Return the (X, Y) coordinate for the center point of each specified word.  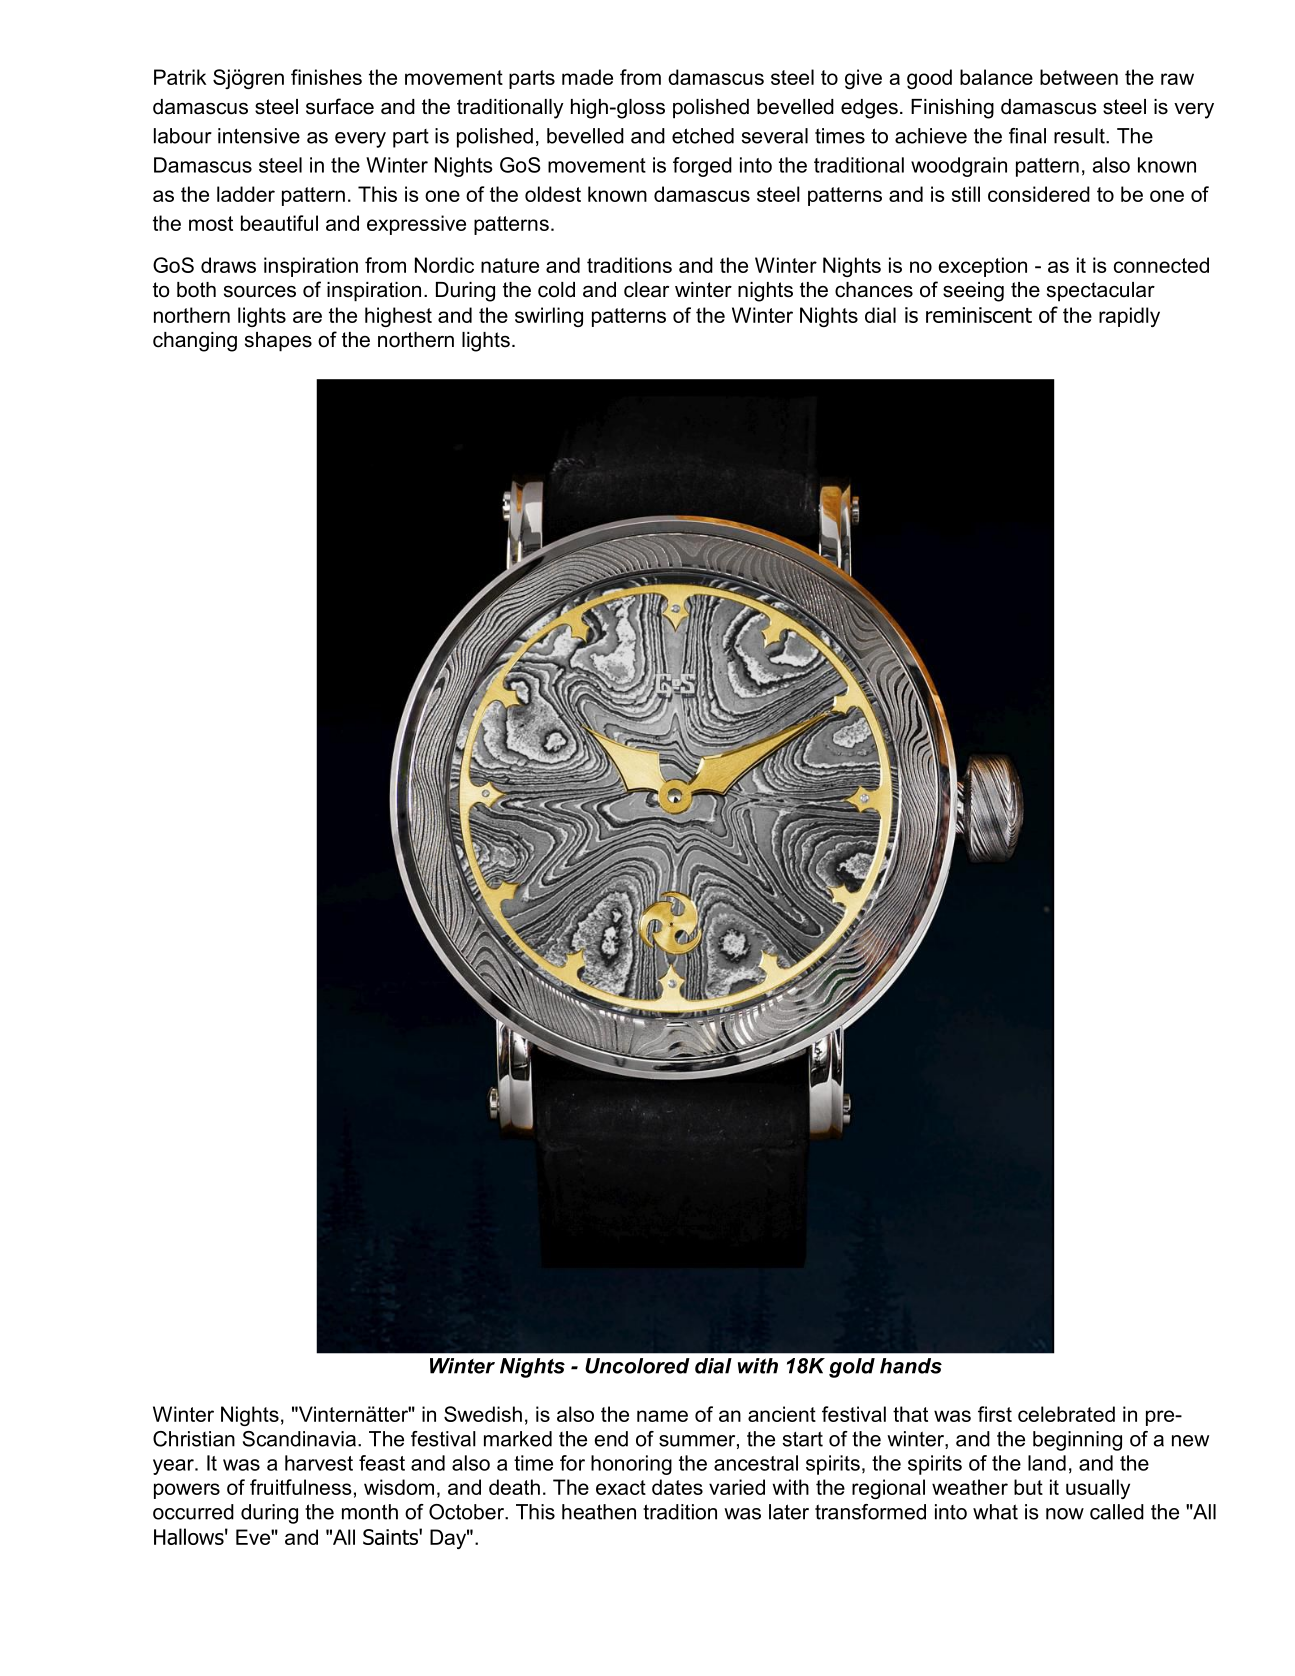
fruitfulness (301, 1487)
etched (703, 136)
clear (646, 290)
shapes (278, 342)
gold (852, 1368)
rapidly (1129, 317)
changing (195, 342)
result (1080, 136)
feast (382, 1463)
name (662, 1416)
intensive (259, 136)
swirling (549, 317)
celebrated (1066, 1414)
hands (911, 1366)
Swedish (483, 1414)
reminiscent (979, 315)
